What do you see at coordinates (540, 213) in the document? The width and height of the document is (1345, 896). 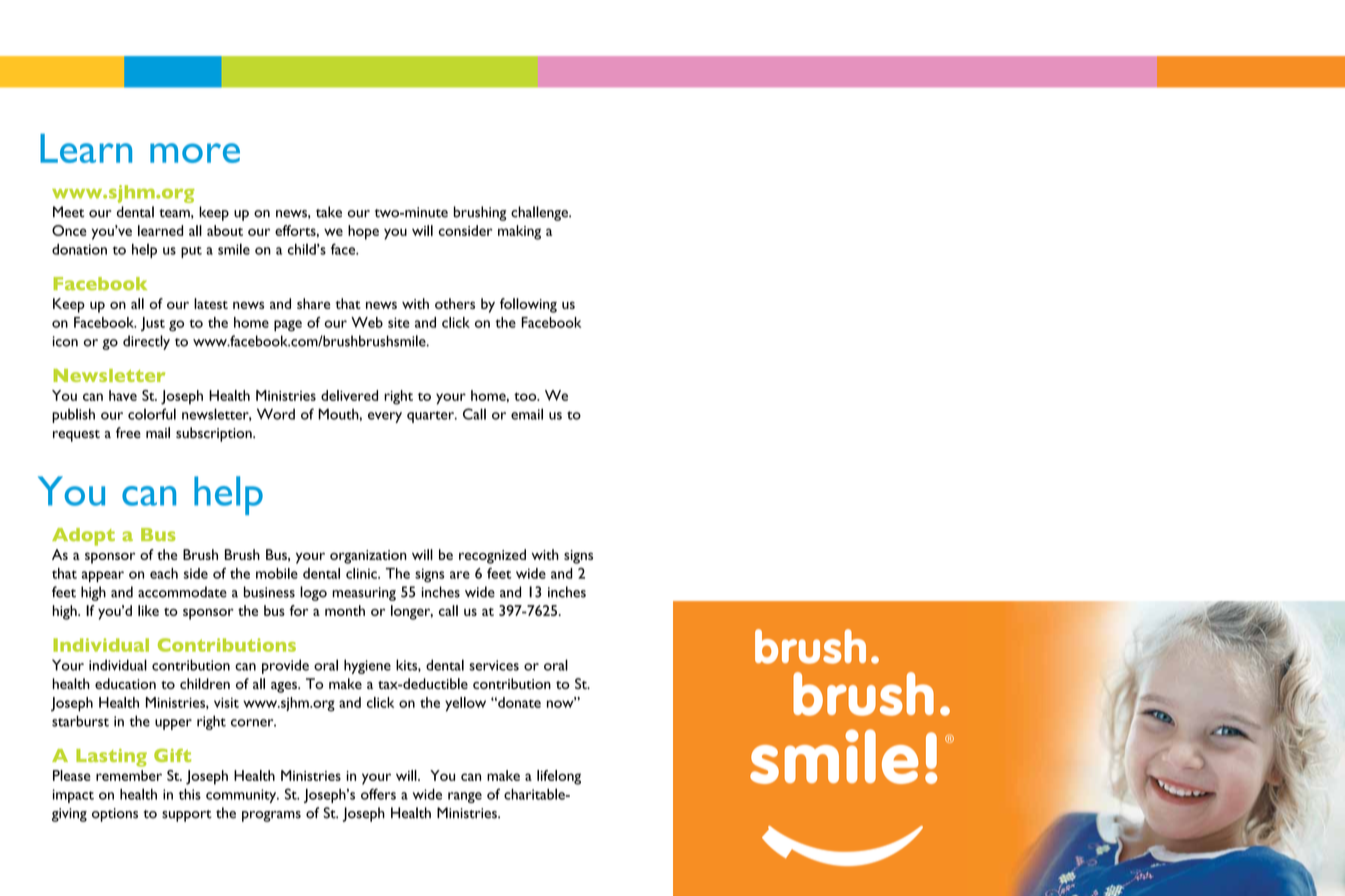 I see `challenge` at bounding box center [540, 213].
